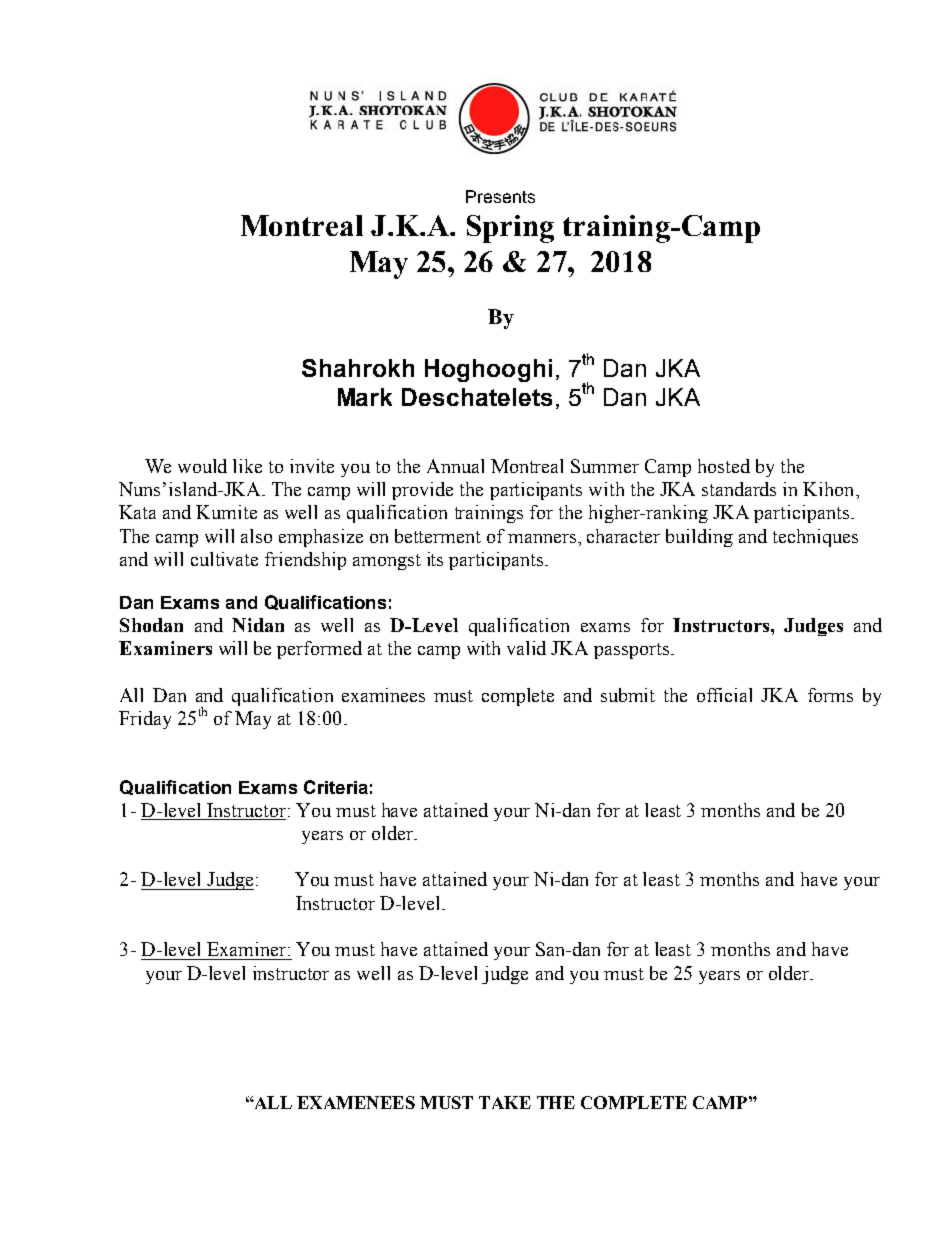  Describe the element at coordinates (724, 466) in the screenshot. I see `hosted` at that location.
